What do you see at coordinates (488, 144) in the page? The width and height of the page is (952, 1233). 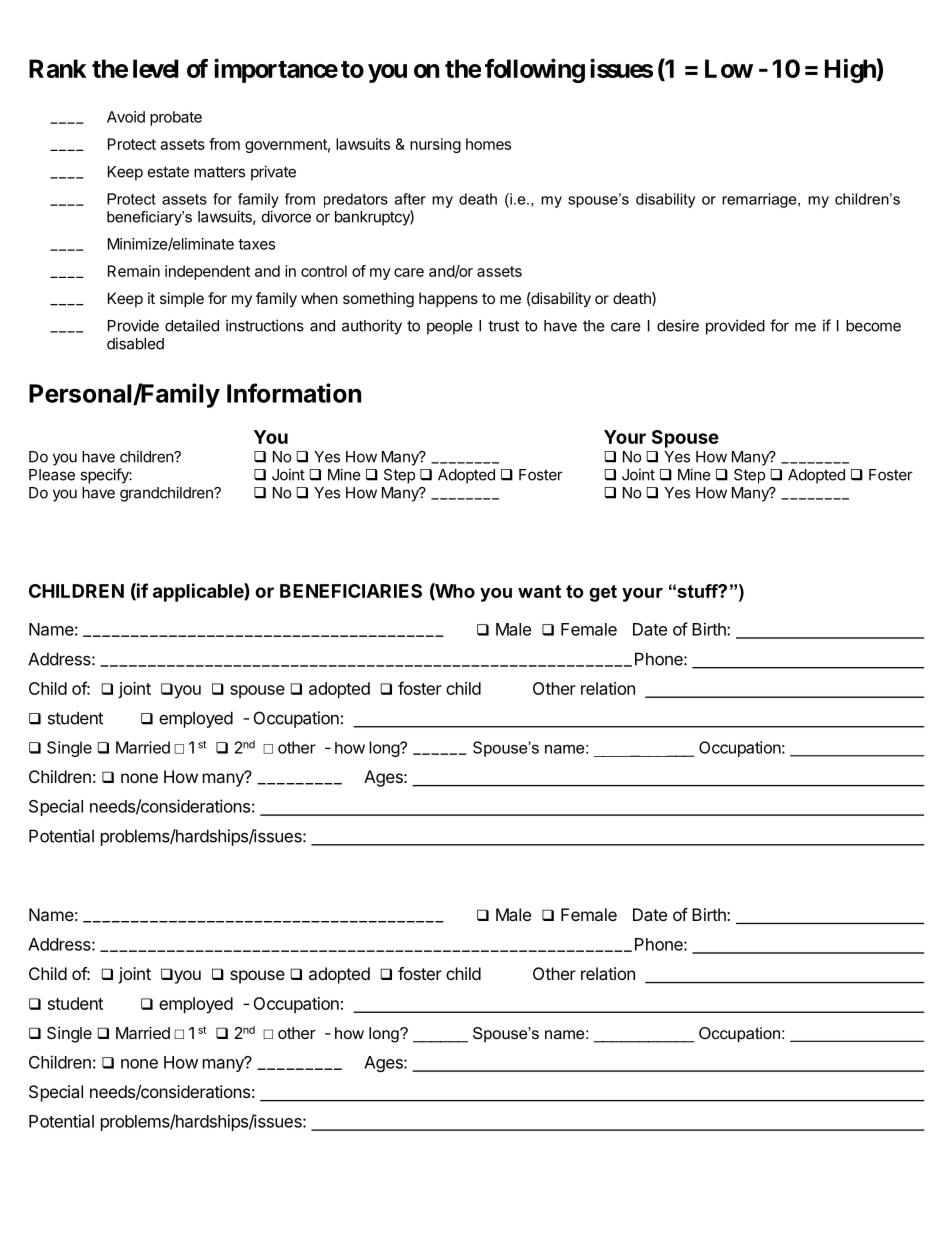 I see `homes` at bounding box center [488, 144].
